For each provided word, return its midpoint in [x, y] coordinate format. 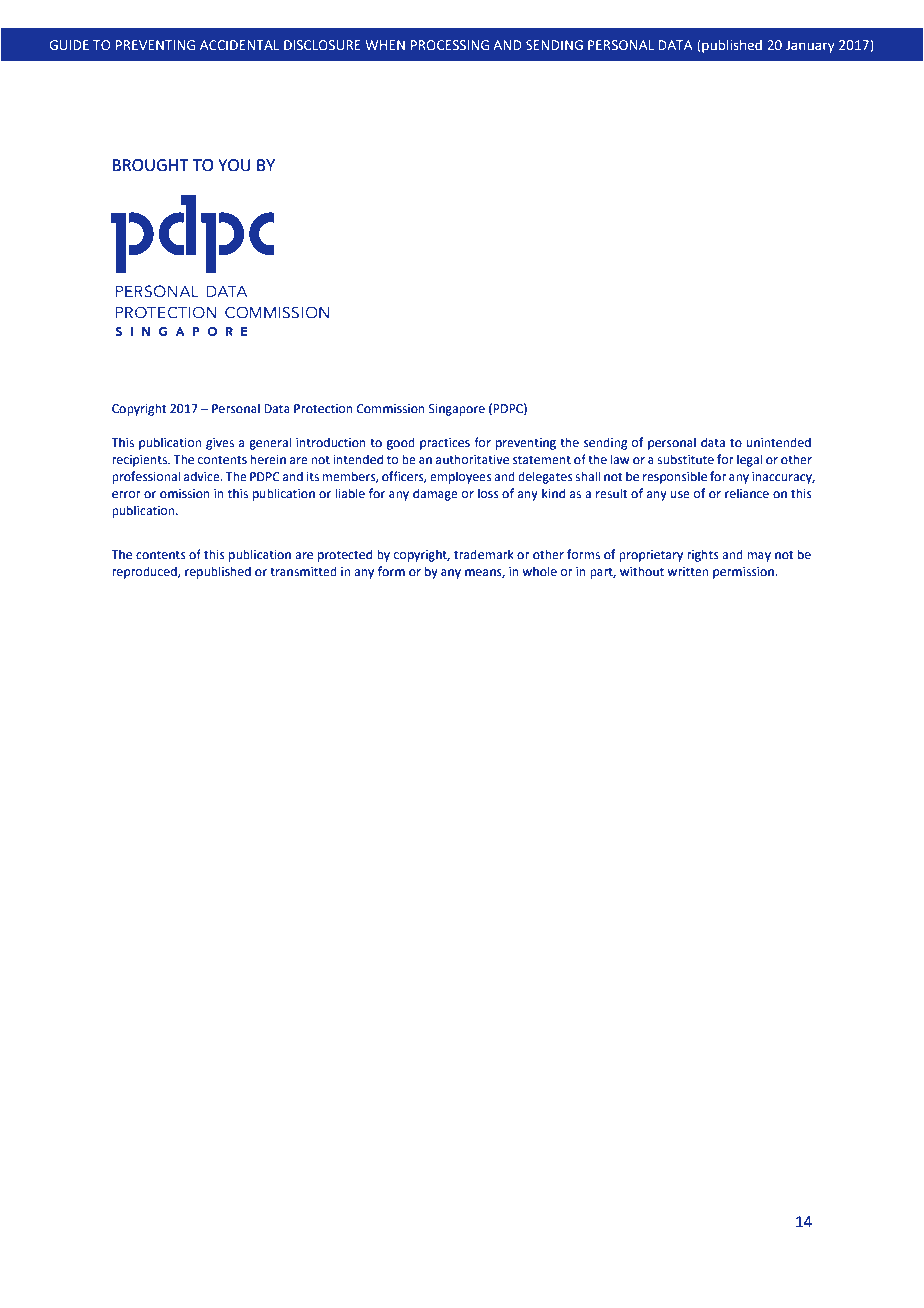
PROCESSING [450, 45]
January [810, 46]
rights [703, 555]
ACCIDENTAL [239, 45]
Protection [323, 409]
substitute [685, 459]
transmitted [303, 571]
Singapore [457, 410]
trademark [484, 554]
